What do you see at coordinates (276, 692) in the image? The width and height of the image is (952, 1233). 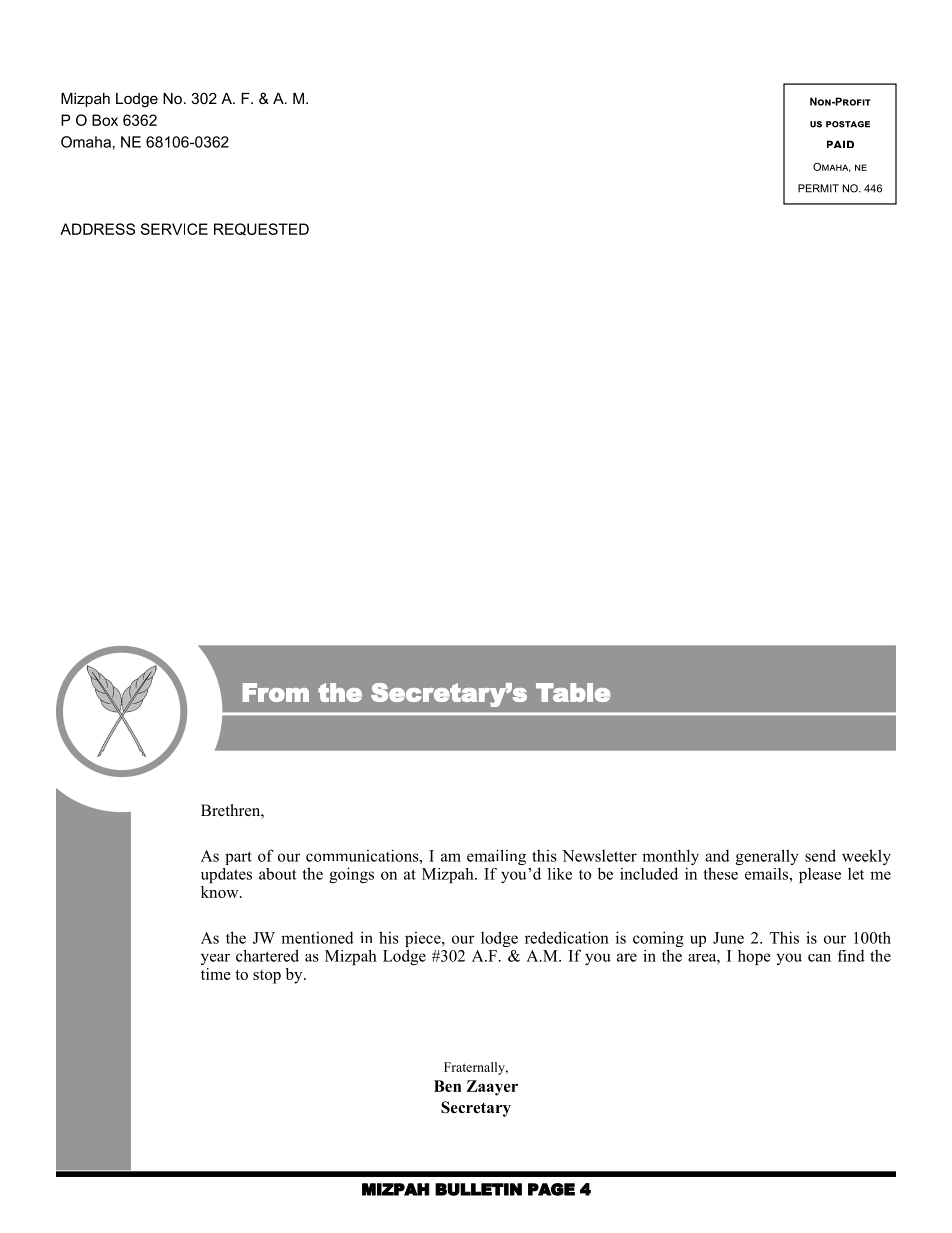 I see `From` at bounding box center [276, 692].
